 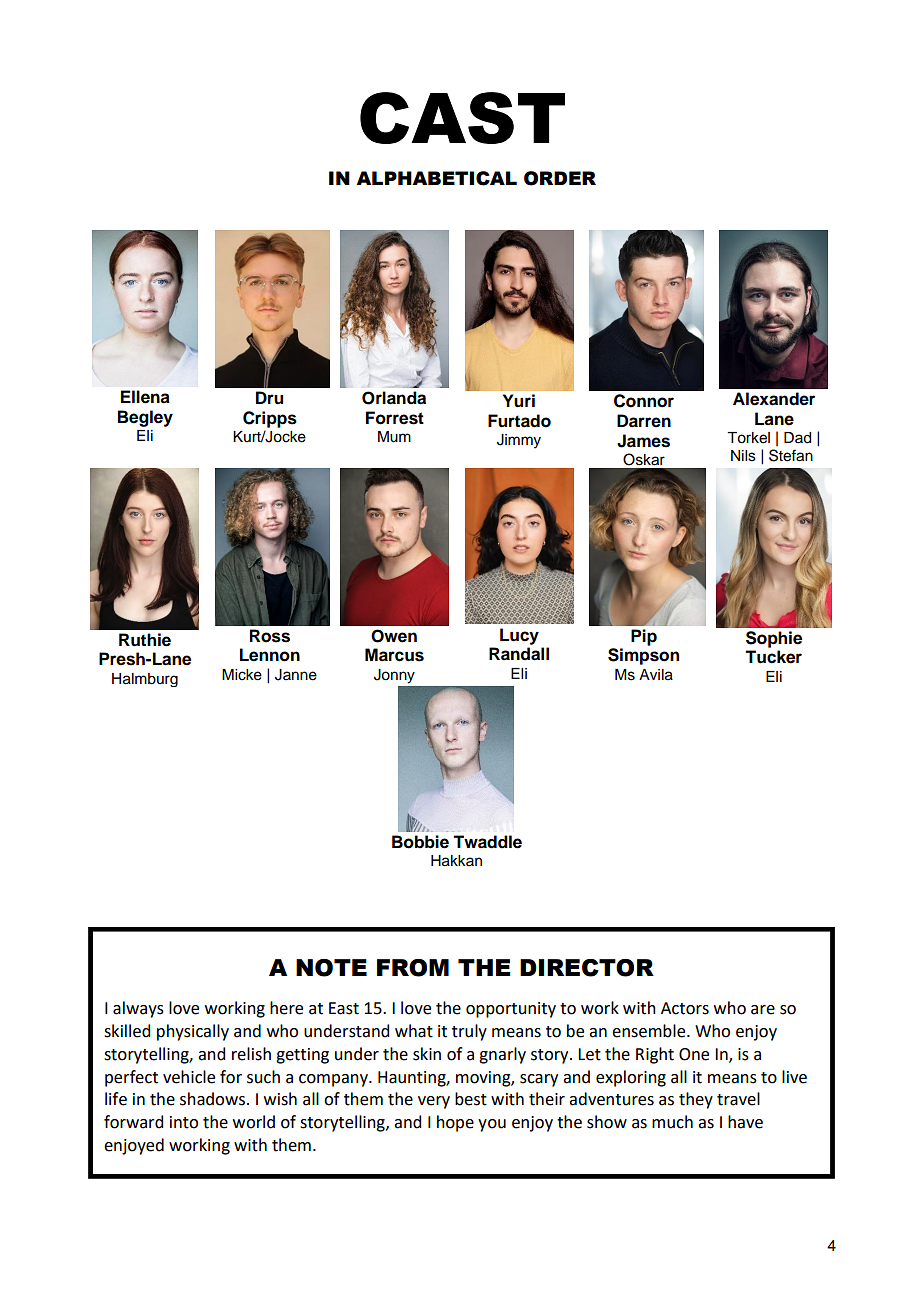 I want to click on Janne, so click(x=296, y=675).
